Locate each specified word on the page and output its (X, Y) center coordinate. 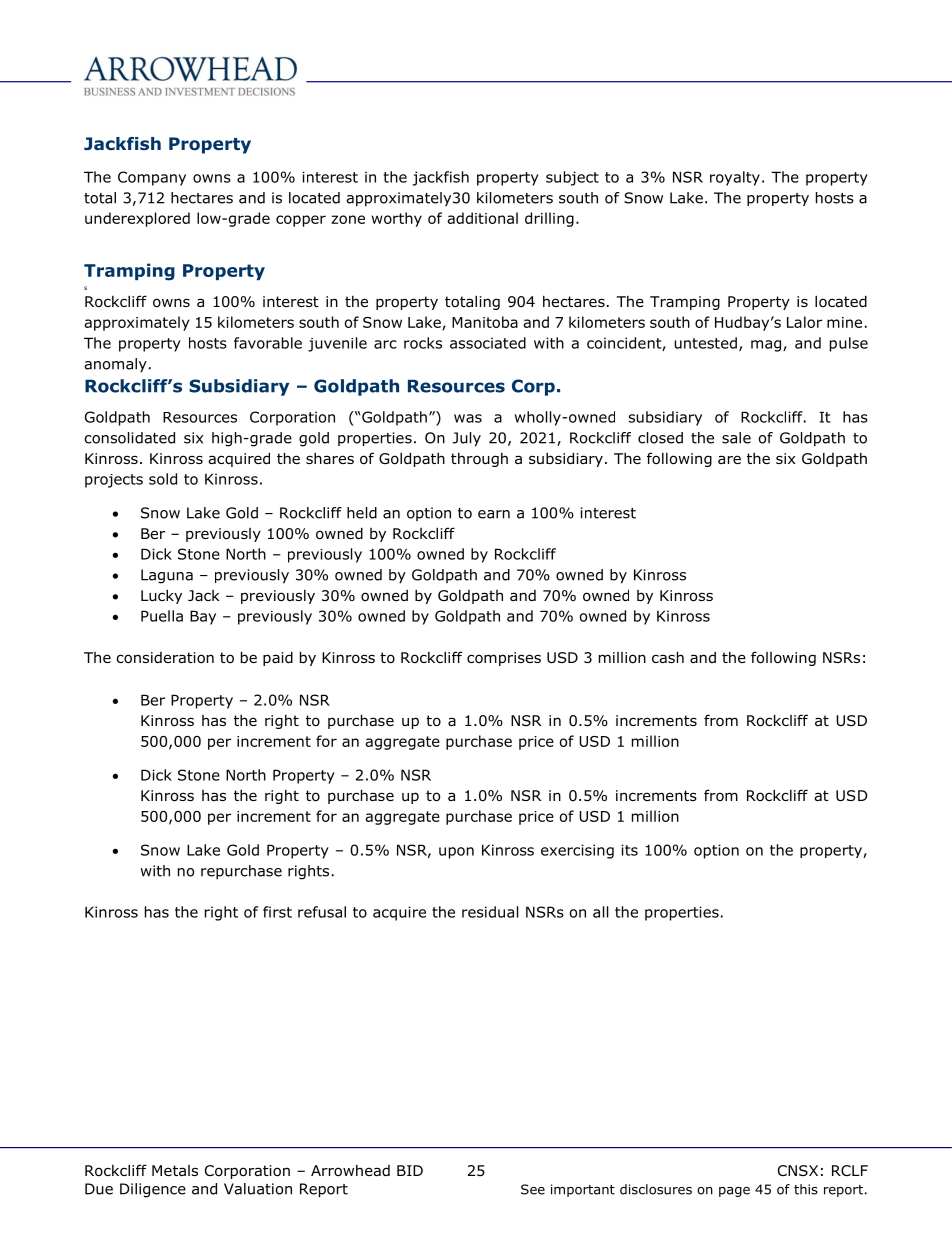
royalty (735, 178)
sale (736, 438)
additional (482, 218)
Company (152, 178)
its (629, 850)
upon (456, 853)
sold (163, 479)
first (277, 912)
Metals (175, 1170)
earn (494, 514)
